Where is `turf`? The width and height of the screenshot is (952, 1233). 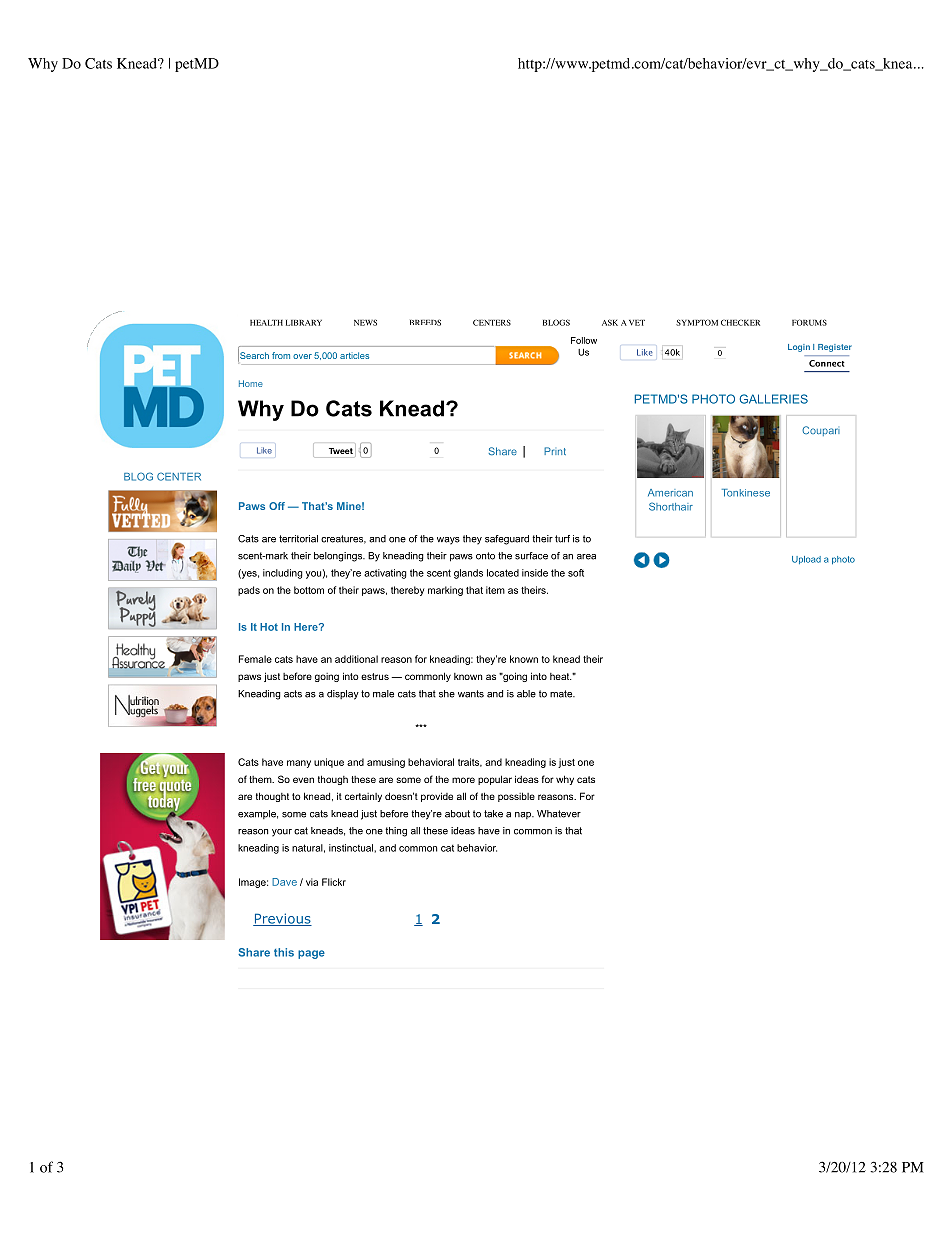 turf is located at coordinates (562, 539).
